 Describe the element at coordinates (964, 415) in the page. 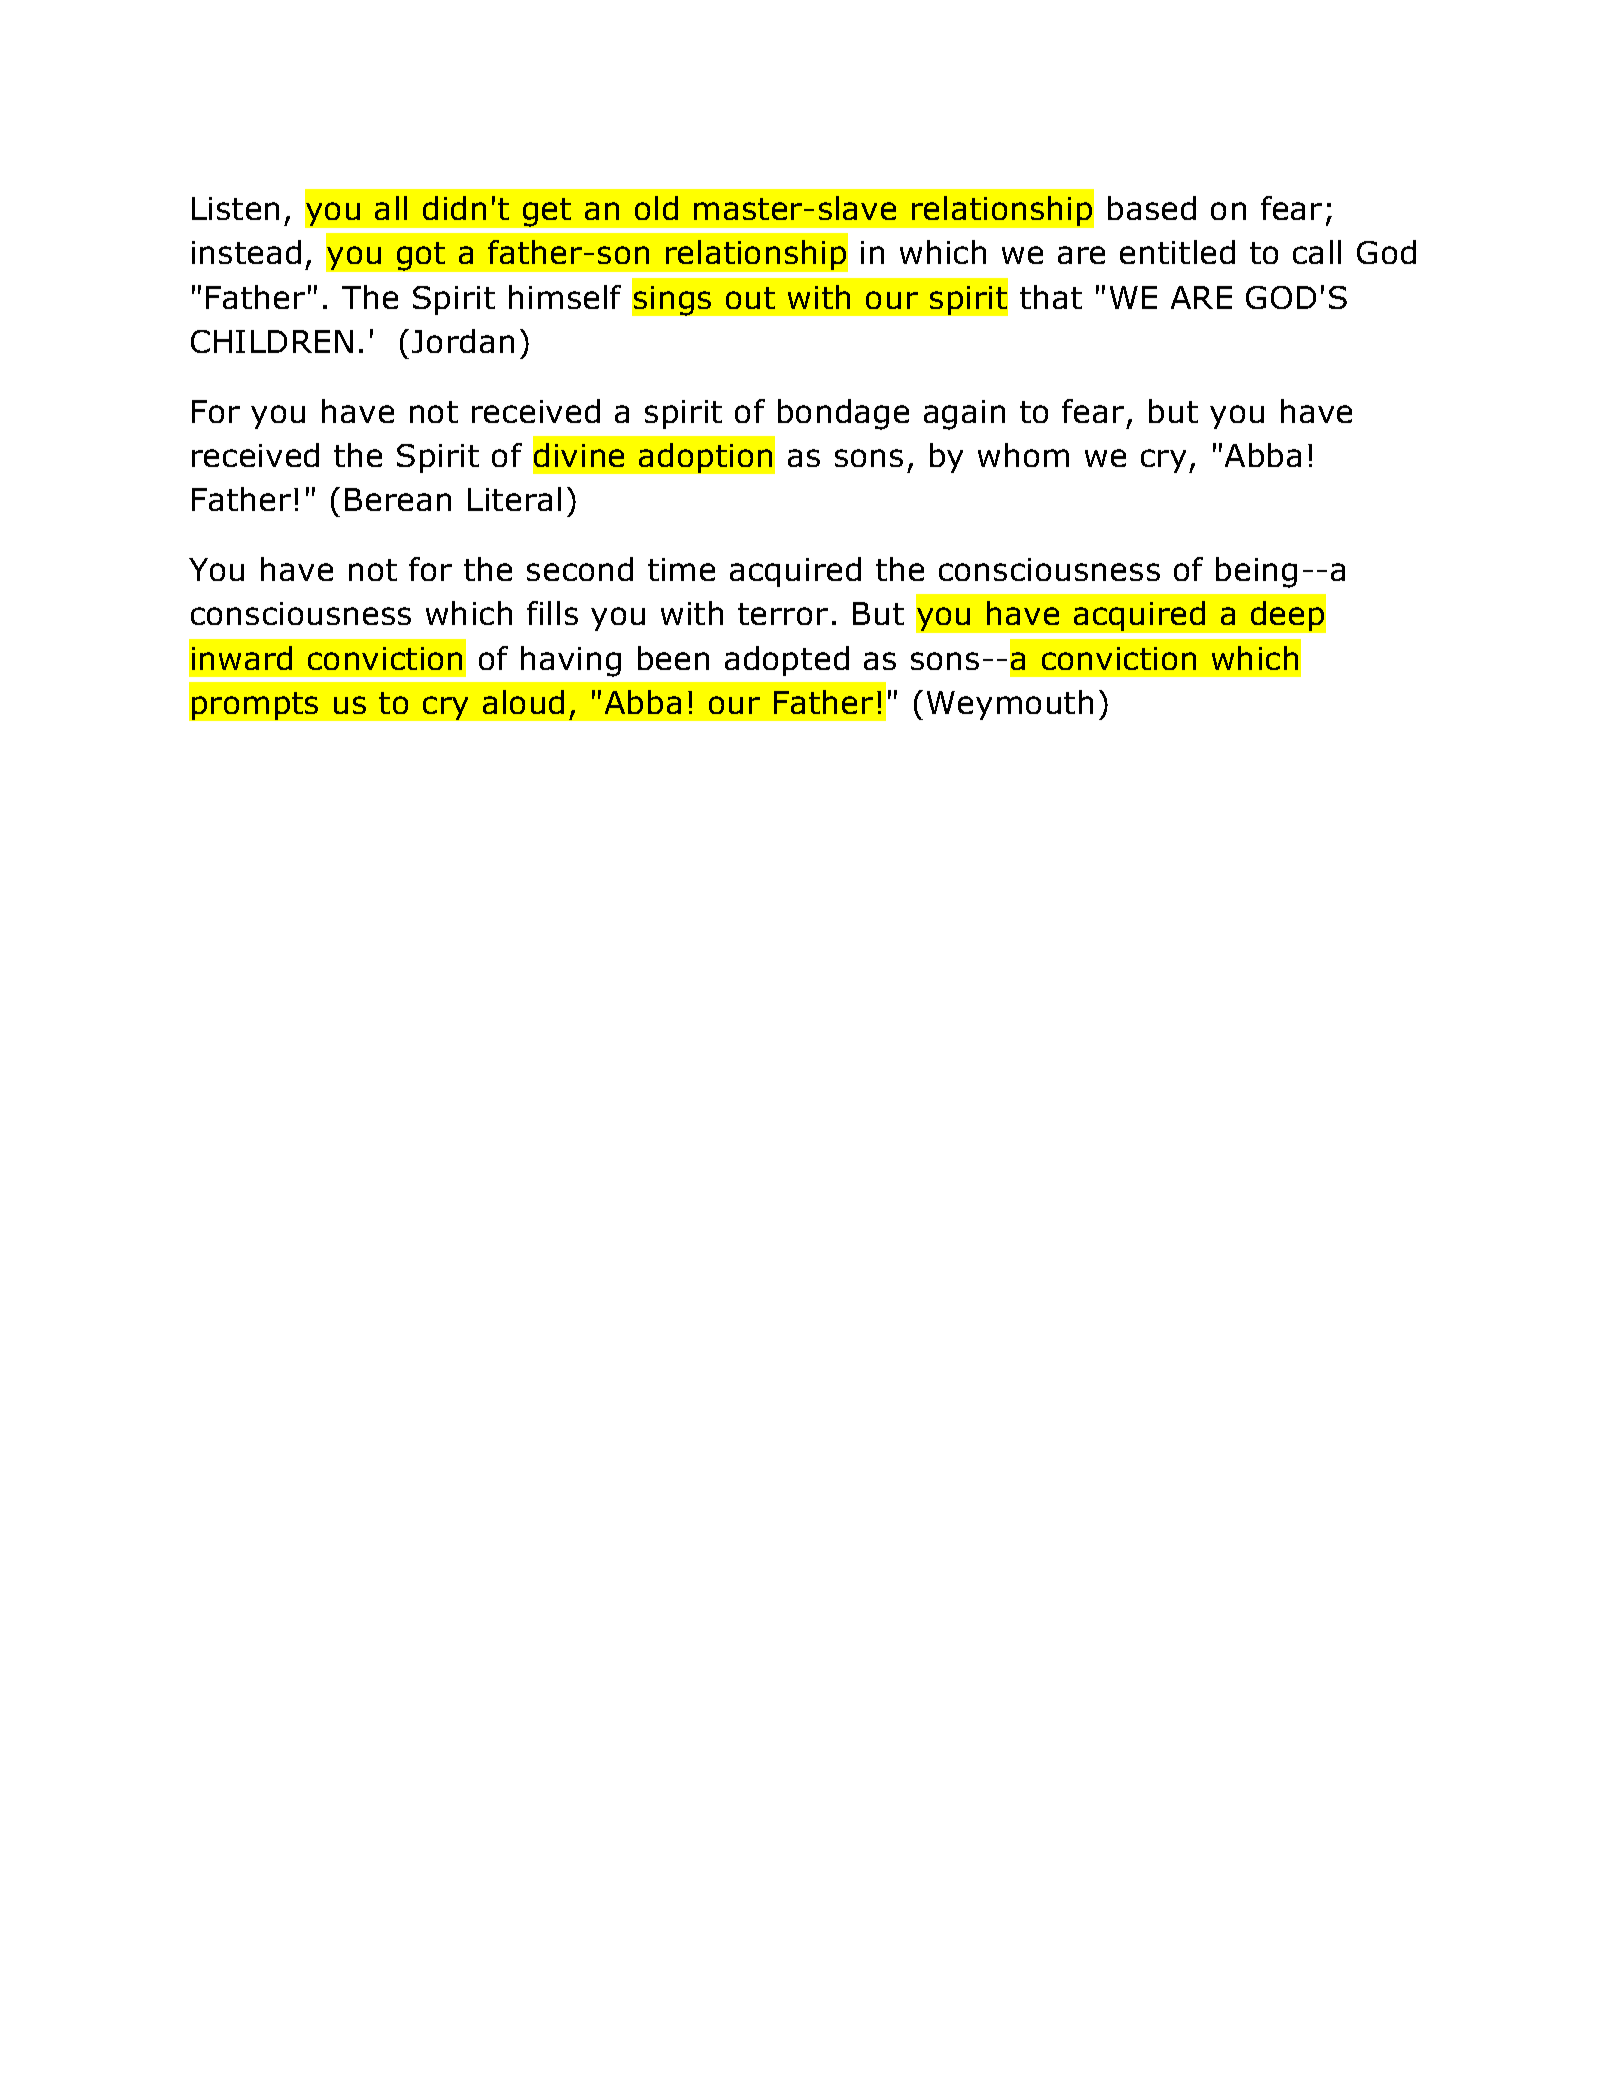

I see `again` at that location.
